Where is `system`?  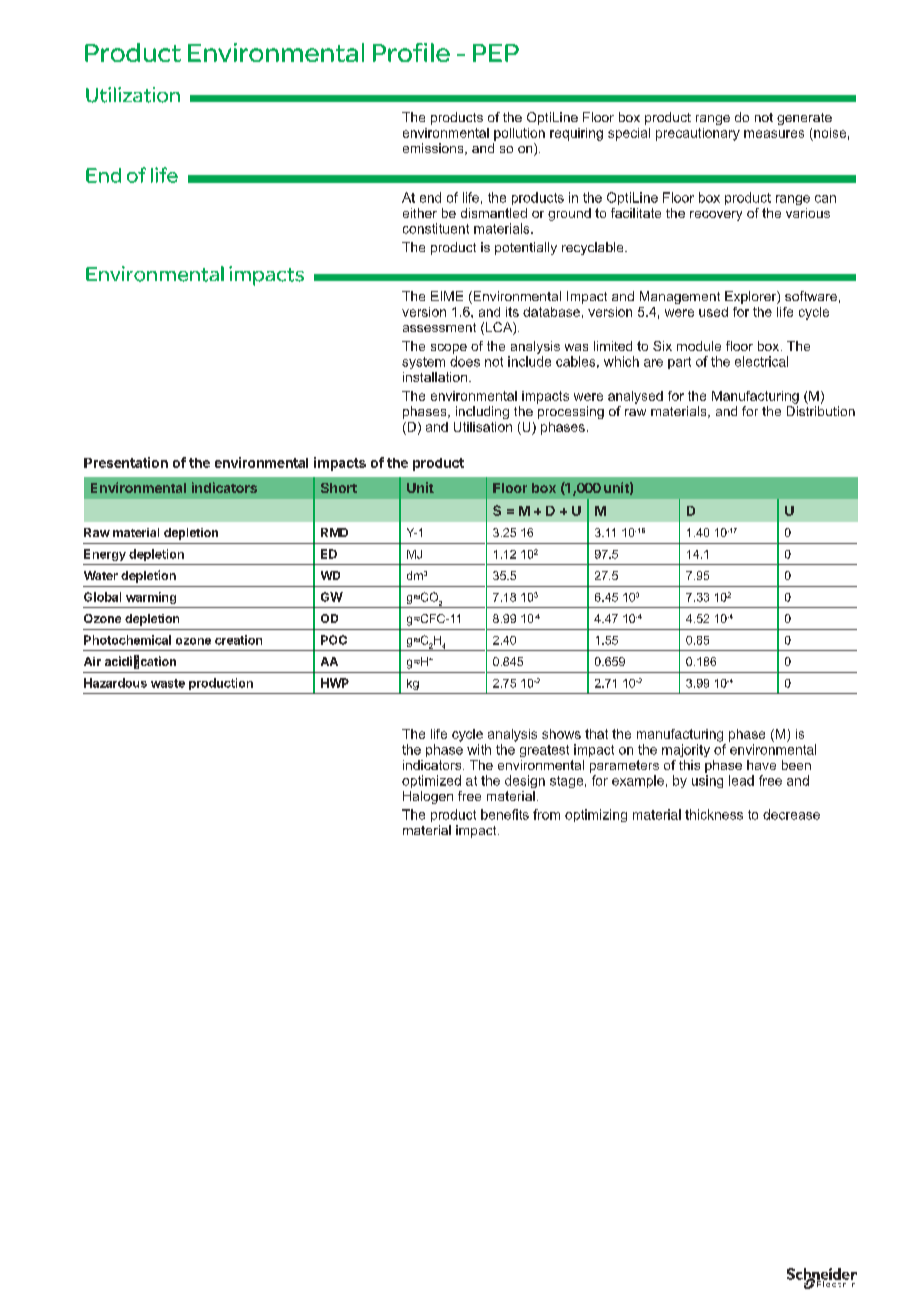
system is located at coordinates (423, 363).
